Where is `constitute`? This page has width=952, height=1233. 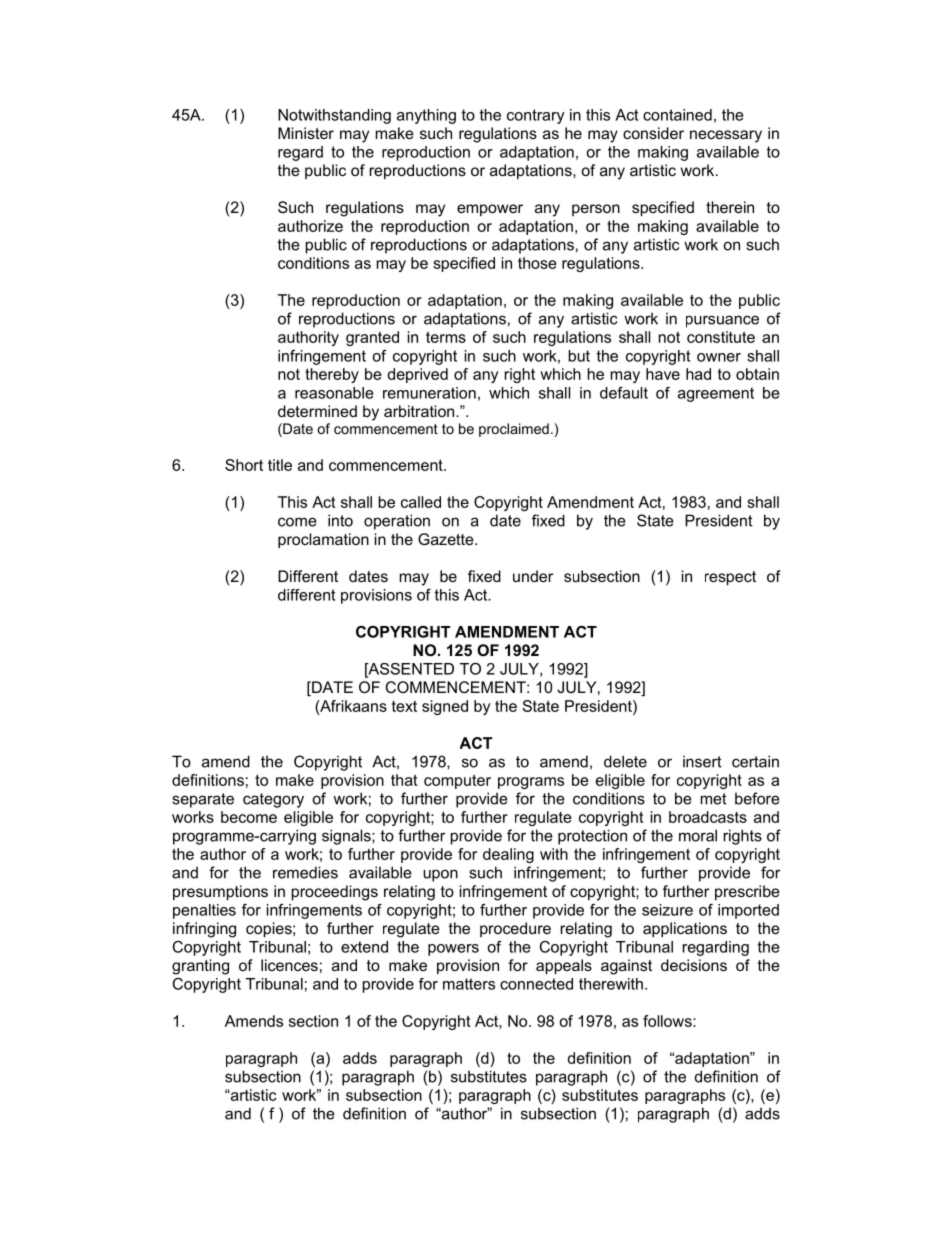
constitute is located at coordinates (721, 337).
